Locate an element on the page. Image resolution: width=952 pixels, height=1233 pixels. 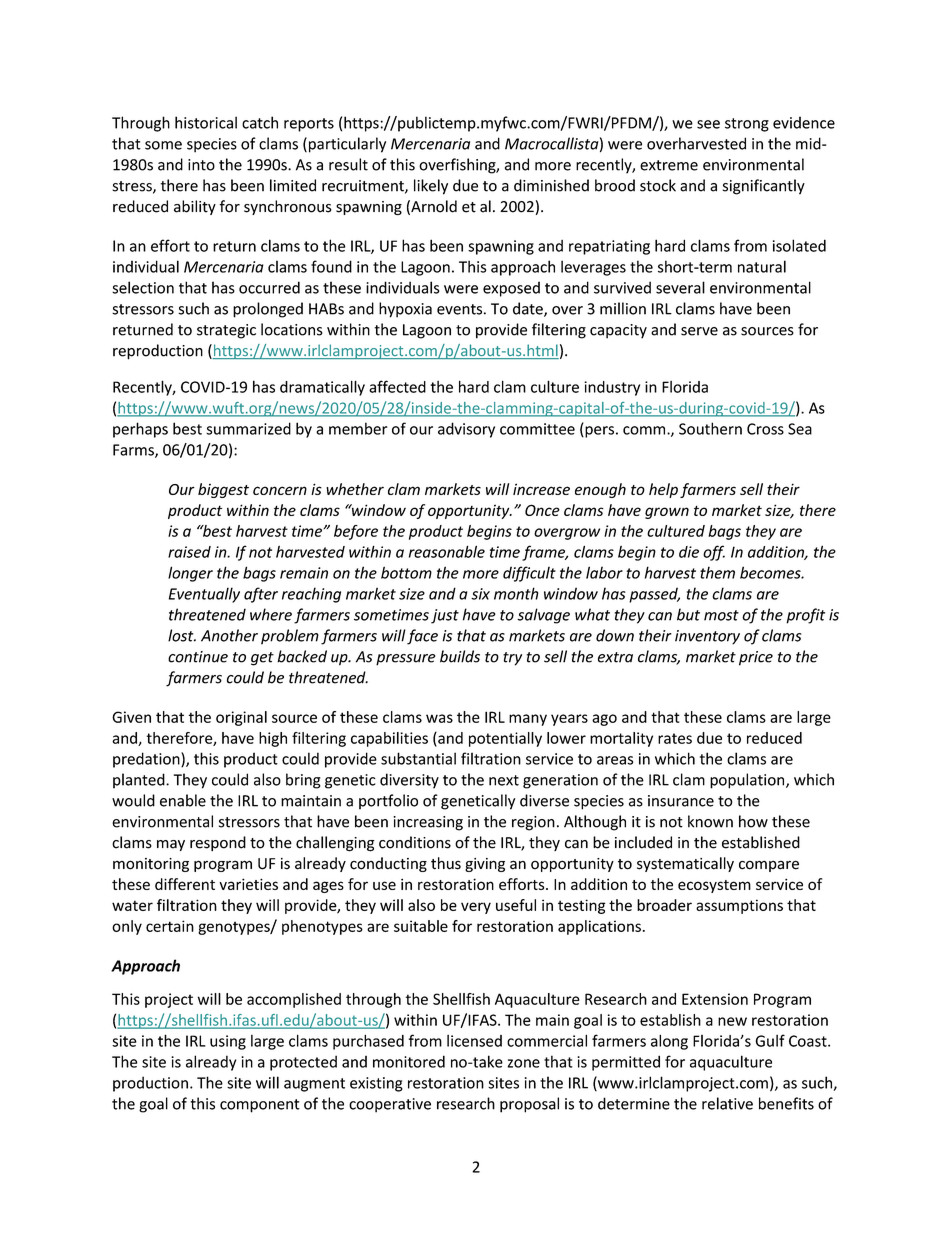
rates is located at coordinates (675, 738).
